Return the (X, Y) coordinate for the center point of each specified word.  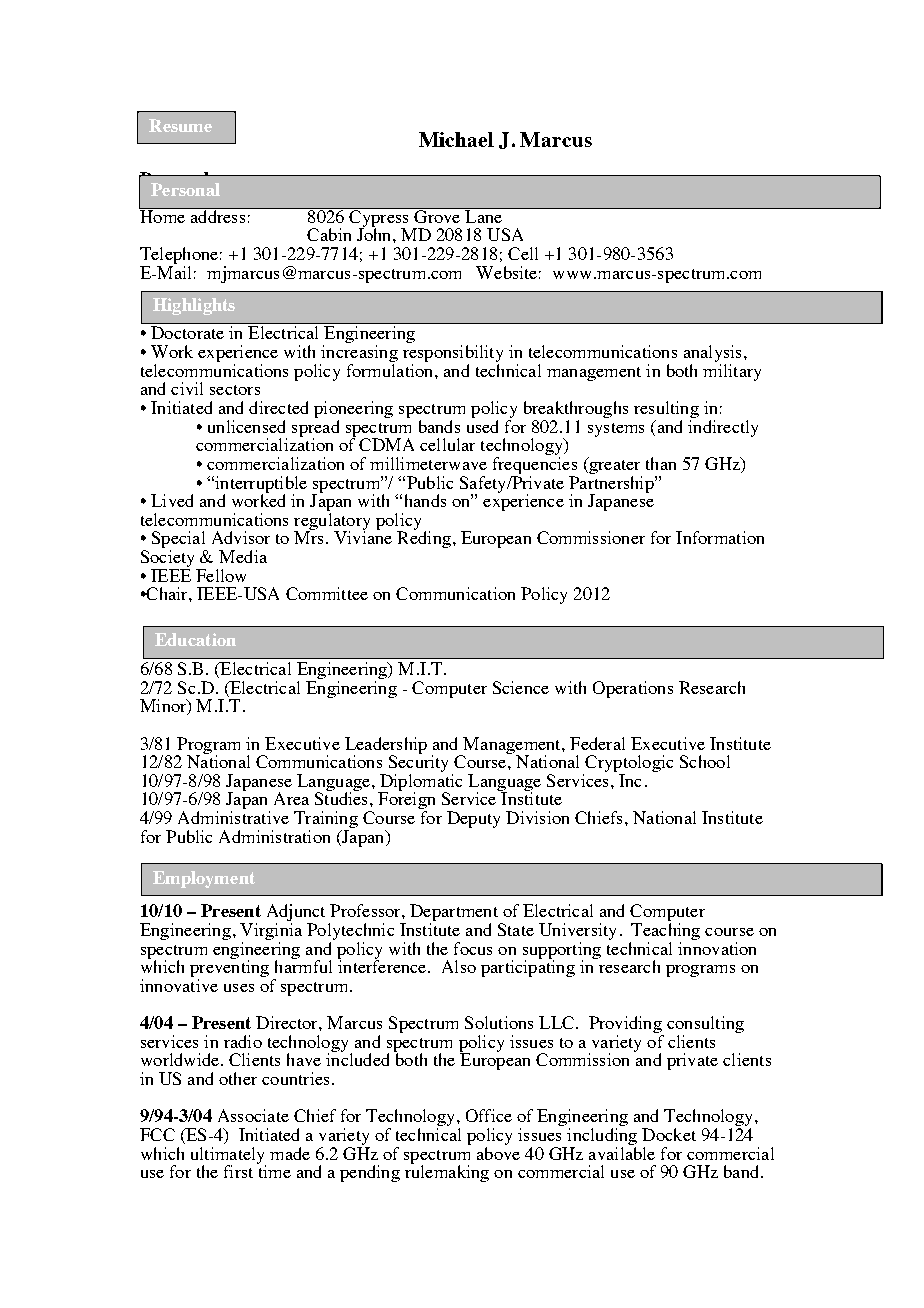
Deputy (473, 819)
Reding (424, 538)
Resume (180, 125)
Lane (484, 215)
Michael (456, 139)
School (705, 761)
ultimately (228, 1156)
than (661, 463)
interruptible (260, 485)
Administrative (233, 817)
